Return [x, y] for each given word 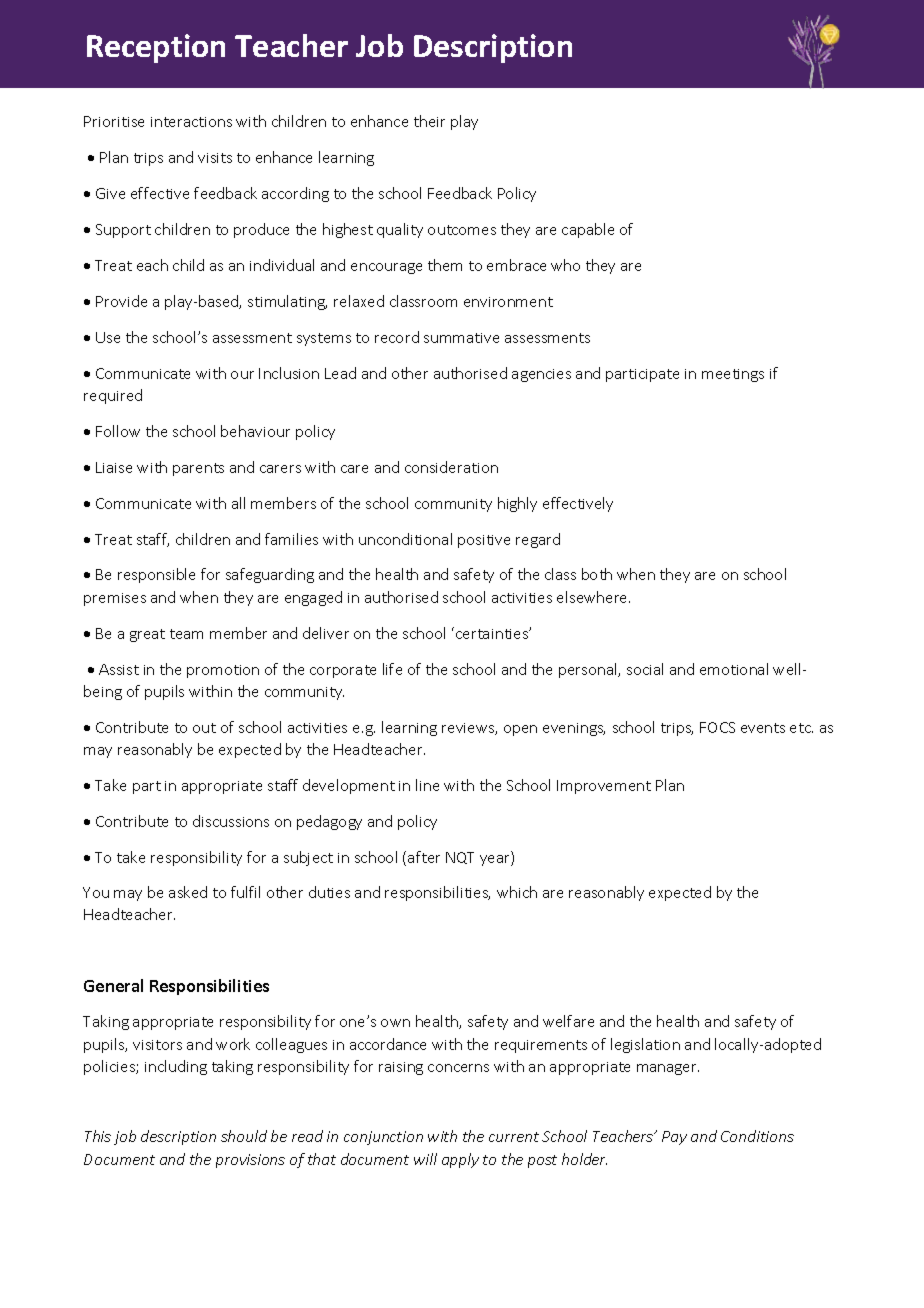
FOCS [717, 727]
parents [198, 469]
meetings [733, 375]
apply [460, 1160]
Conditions [757, 1136]
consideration [451, 467]
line [427, 785]
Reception [156, 48]
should [244, 1136]
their [429, 121]
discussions [231, 821]
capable [588, 230]
